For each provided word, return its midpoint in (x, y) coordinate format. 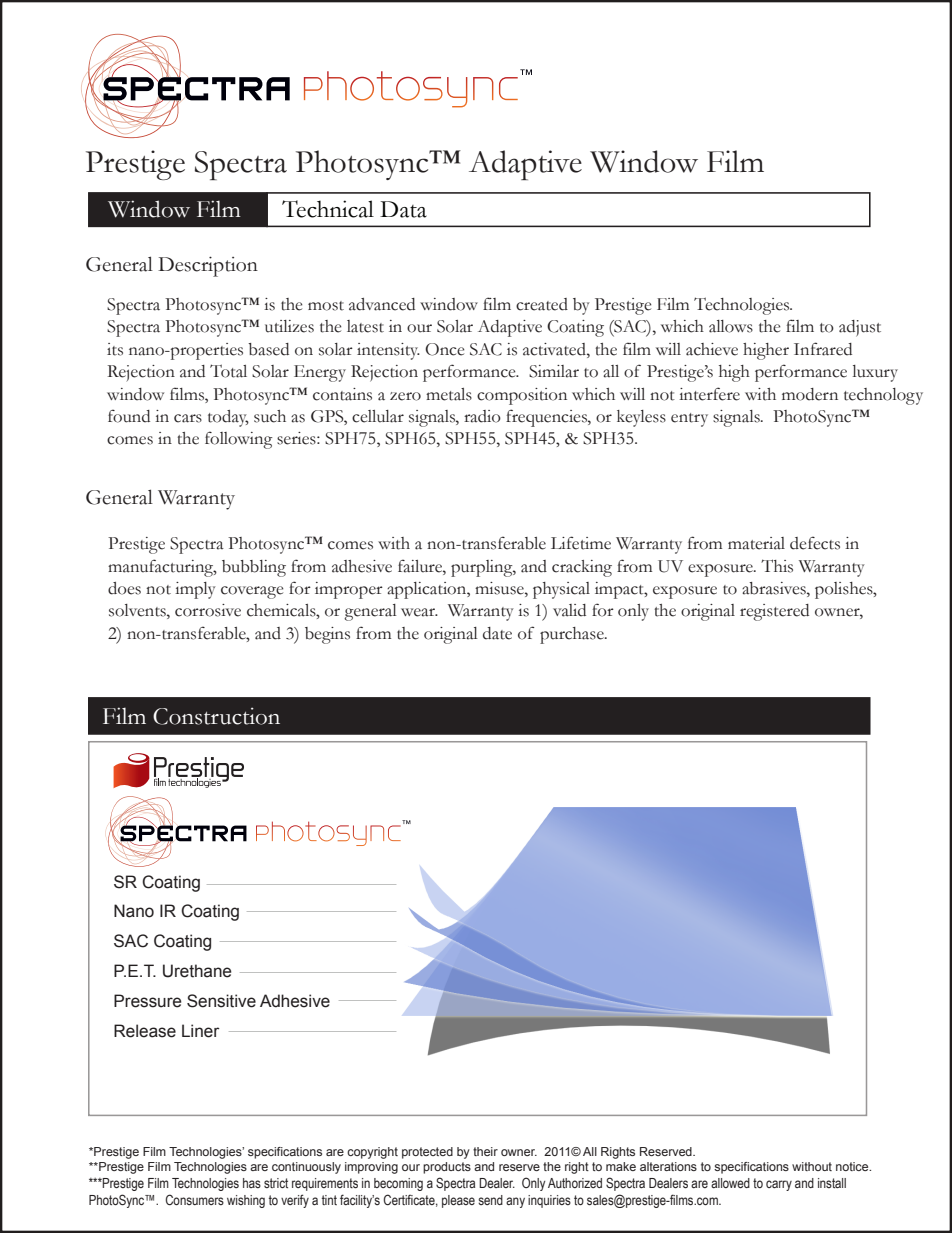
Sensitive (221, 1001)
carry (779, 1185)
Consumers (194, 1199)
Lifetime (581, 543)
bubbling (254, 568)
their (485, 1151)
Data (403, 209)
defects (815, 543)
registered (774, 612)
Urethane (197, 971)
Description (208, 266)
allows (731, 326)
